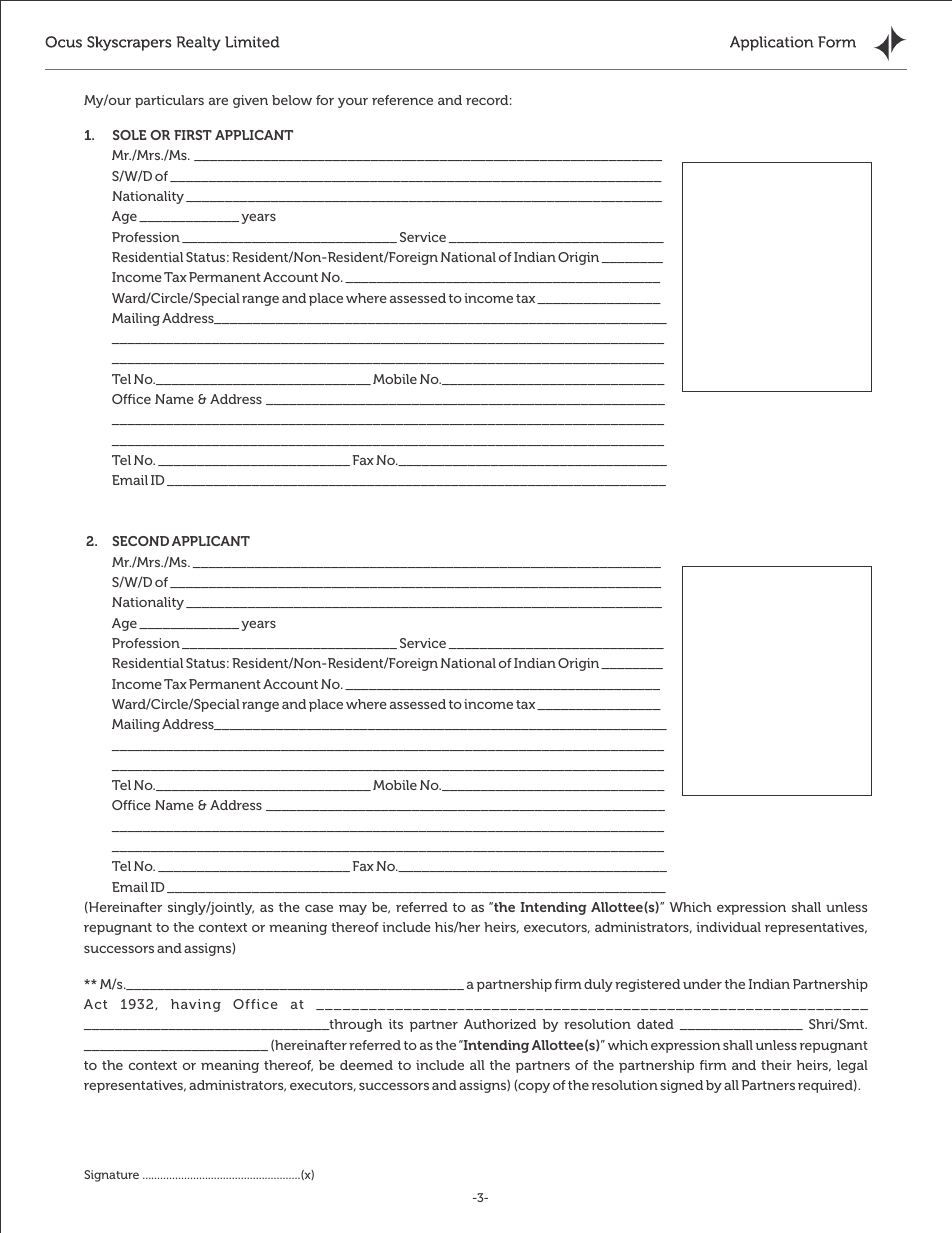 This page has height=1233, width=952. I want to click on Signature, so click(111, 1176).
